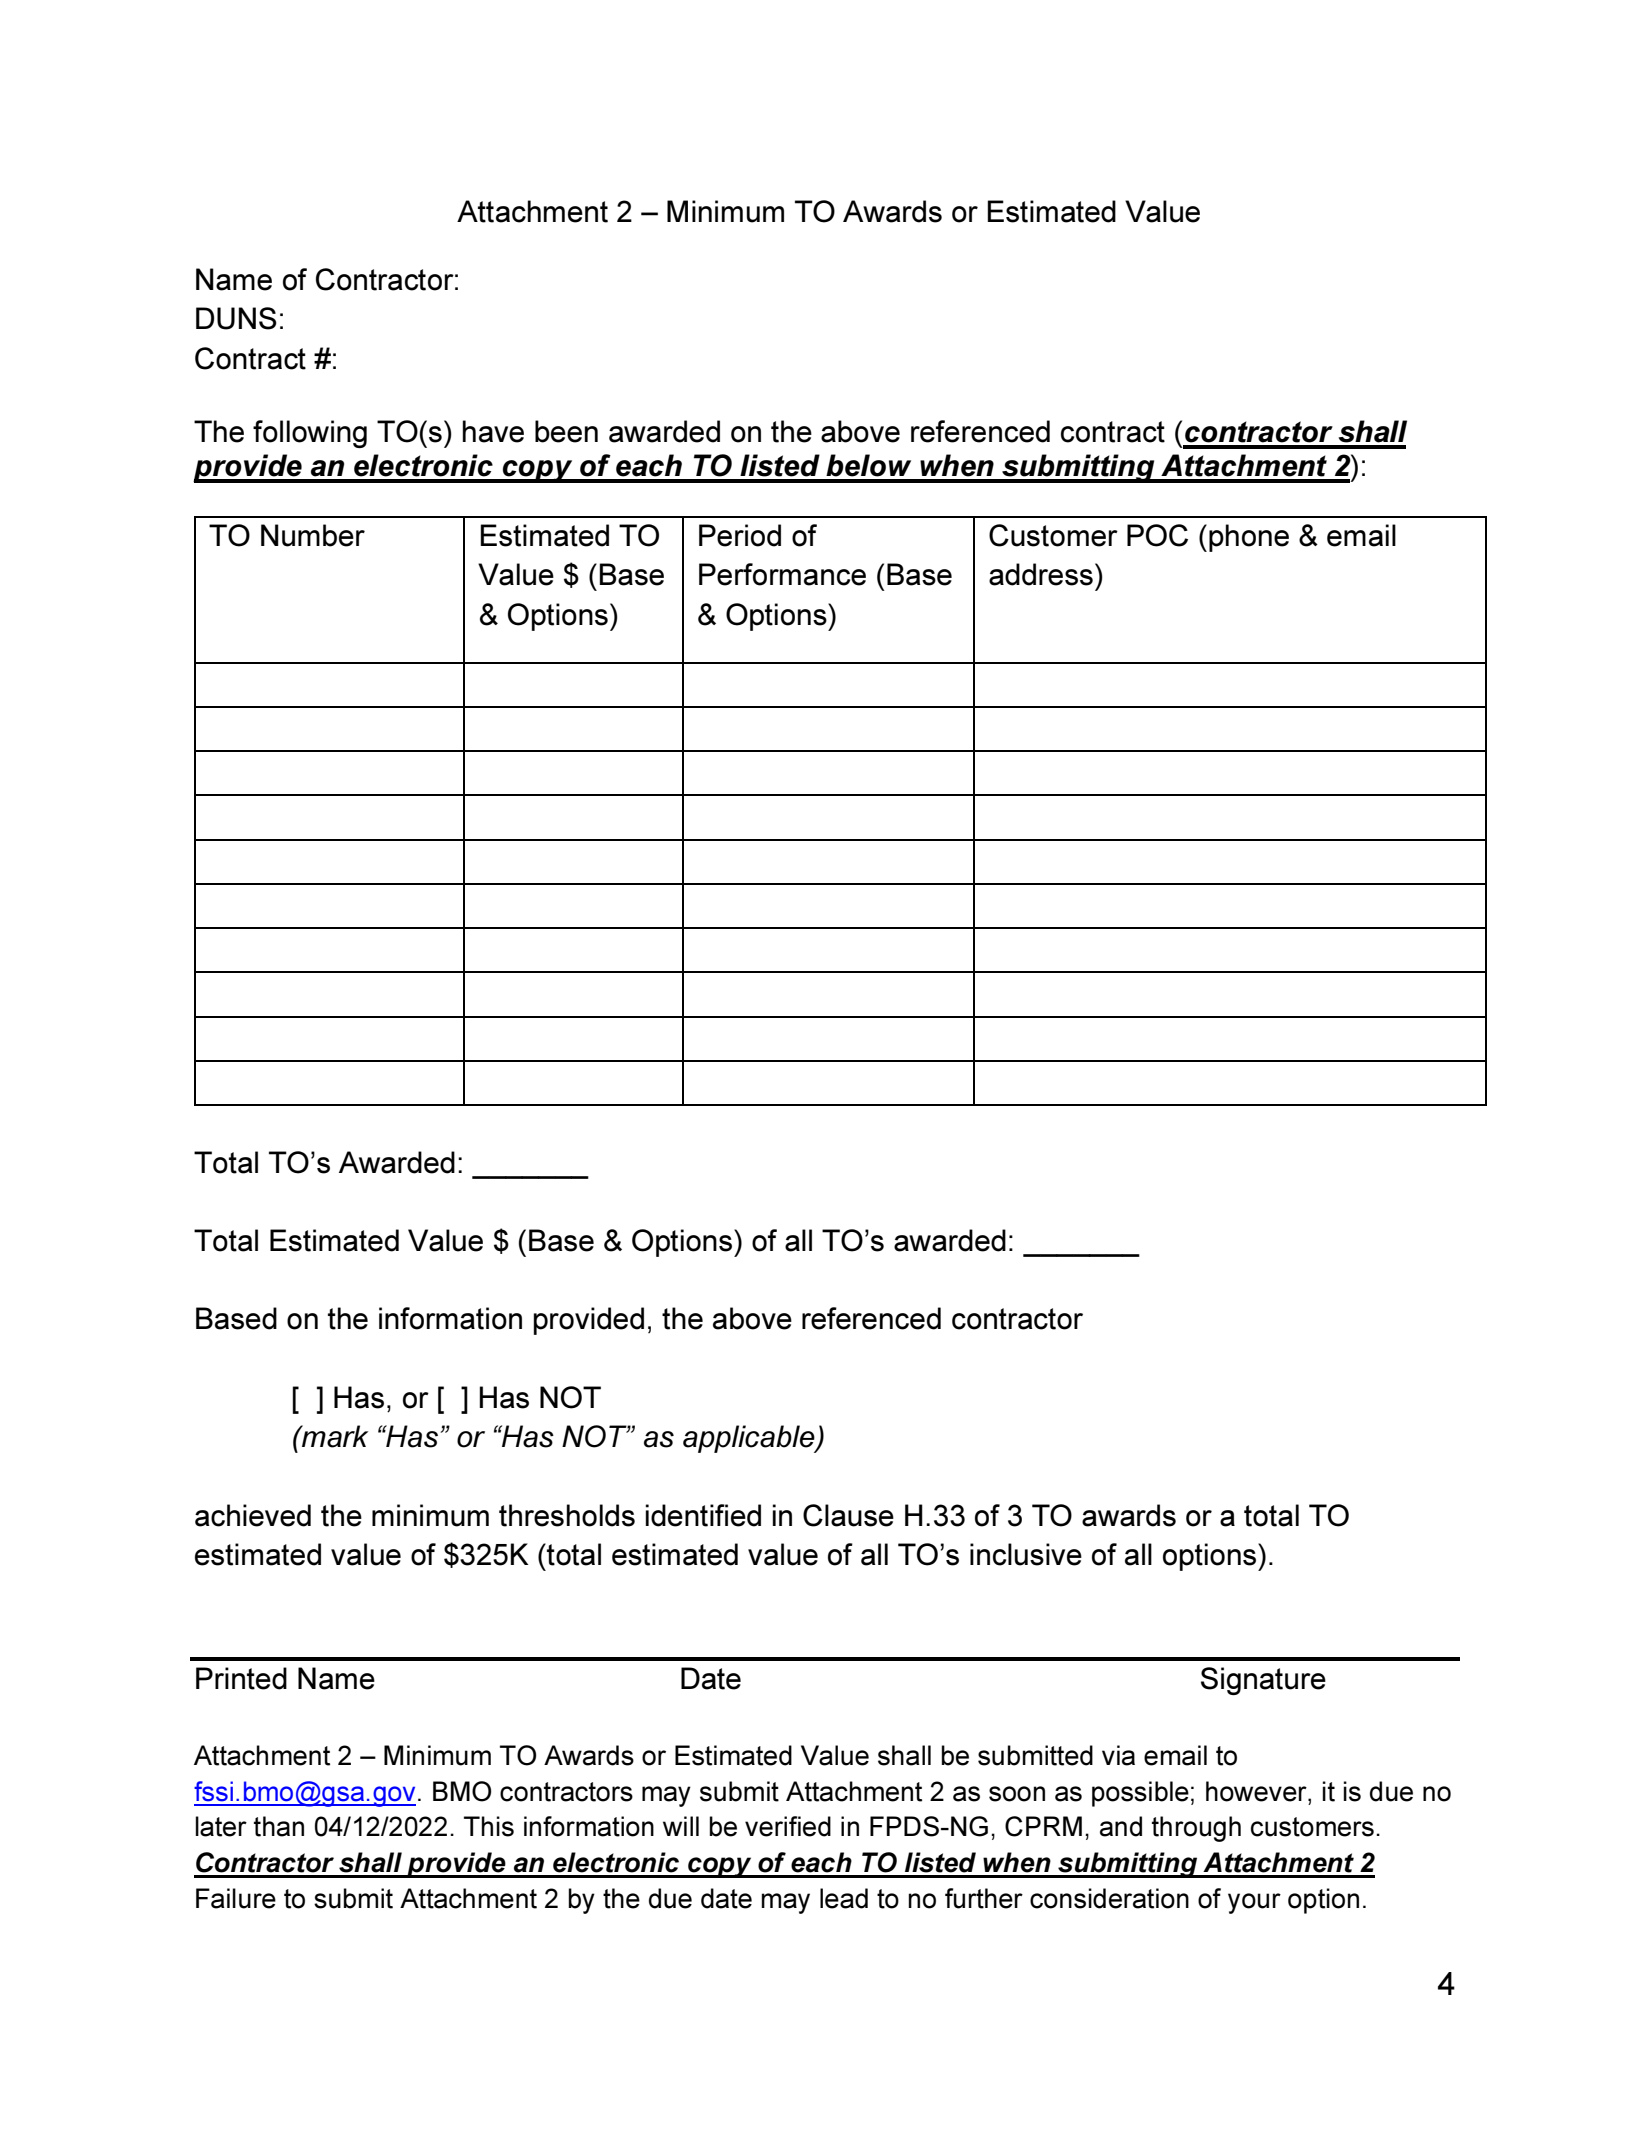  What do you see at coordinates (310, 434) in the screenshot?
I see `following` at bounding box center [310, 434].
